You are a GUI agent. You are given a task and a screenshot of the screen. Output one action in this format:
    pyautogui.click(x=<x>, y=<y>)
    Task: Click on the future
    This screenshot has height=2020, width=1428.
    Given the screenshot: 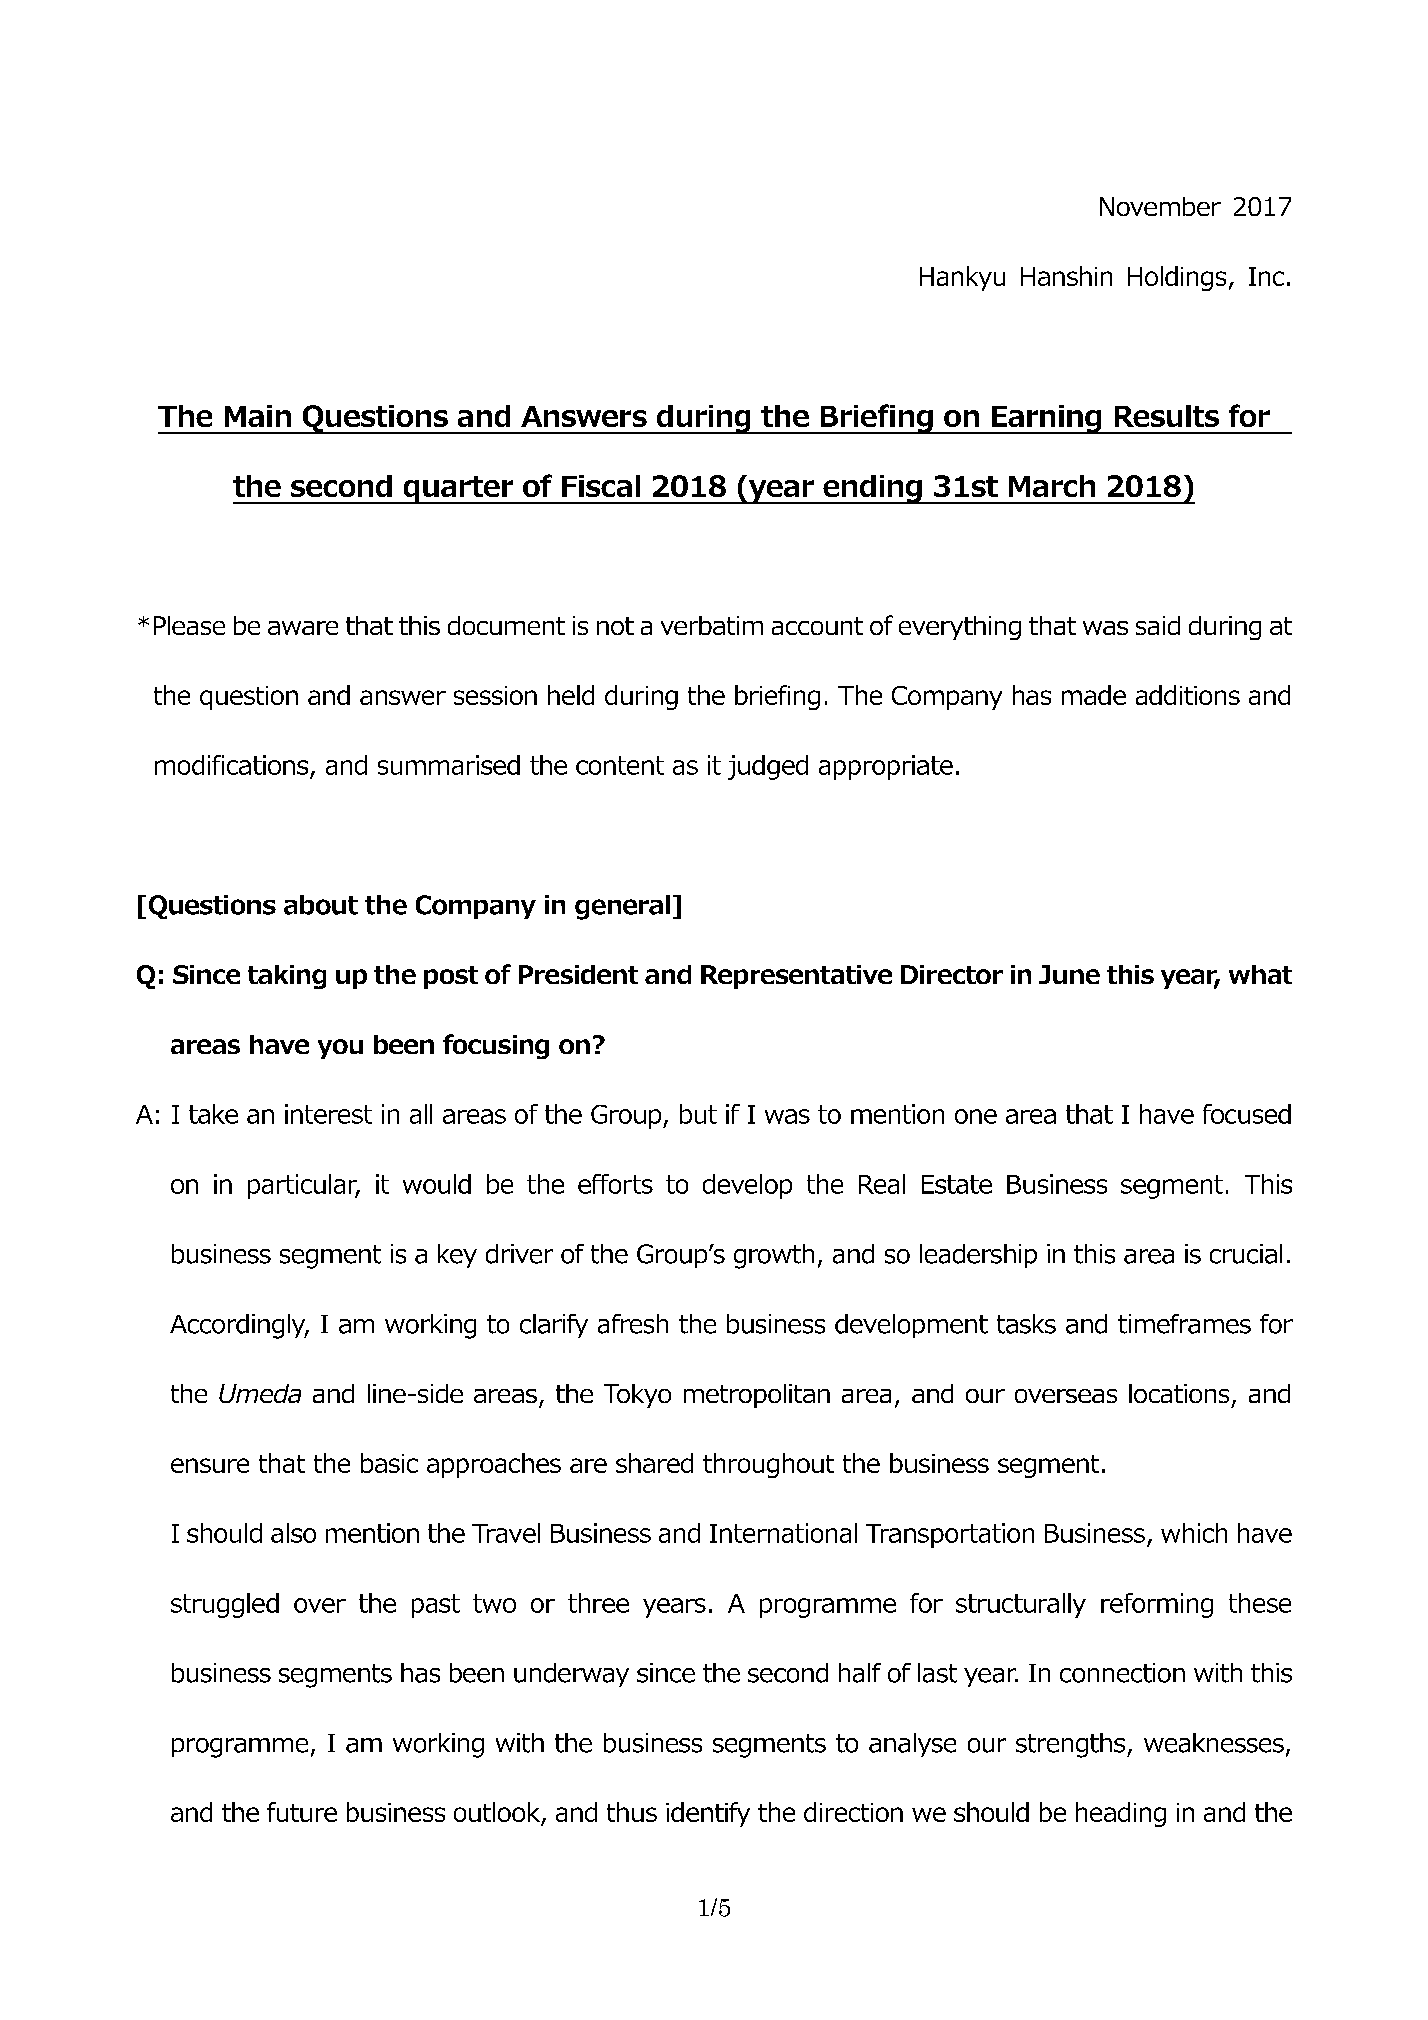 What is the action you would take?
    pyautogui.click(x=302, y=1812)
